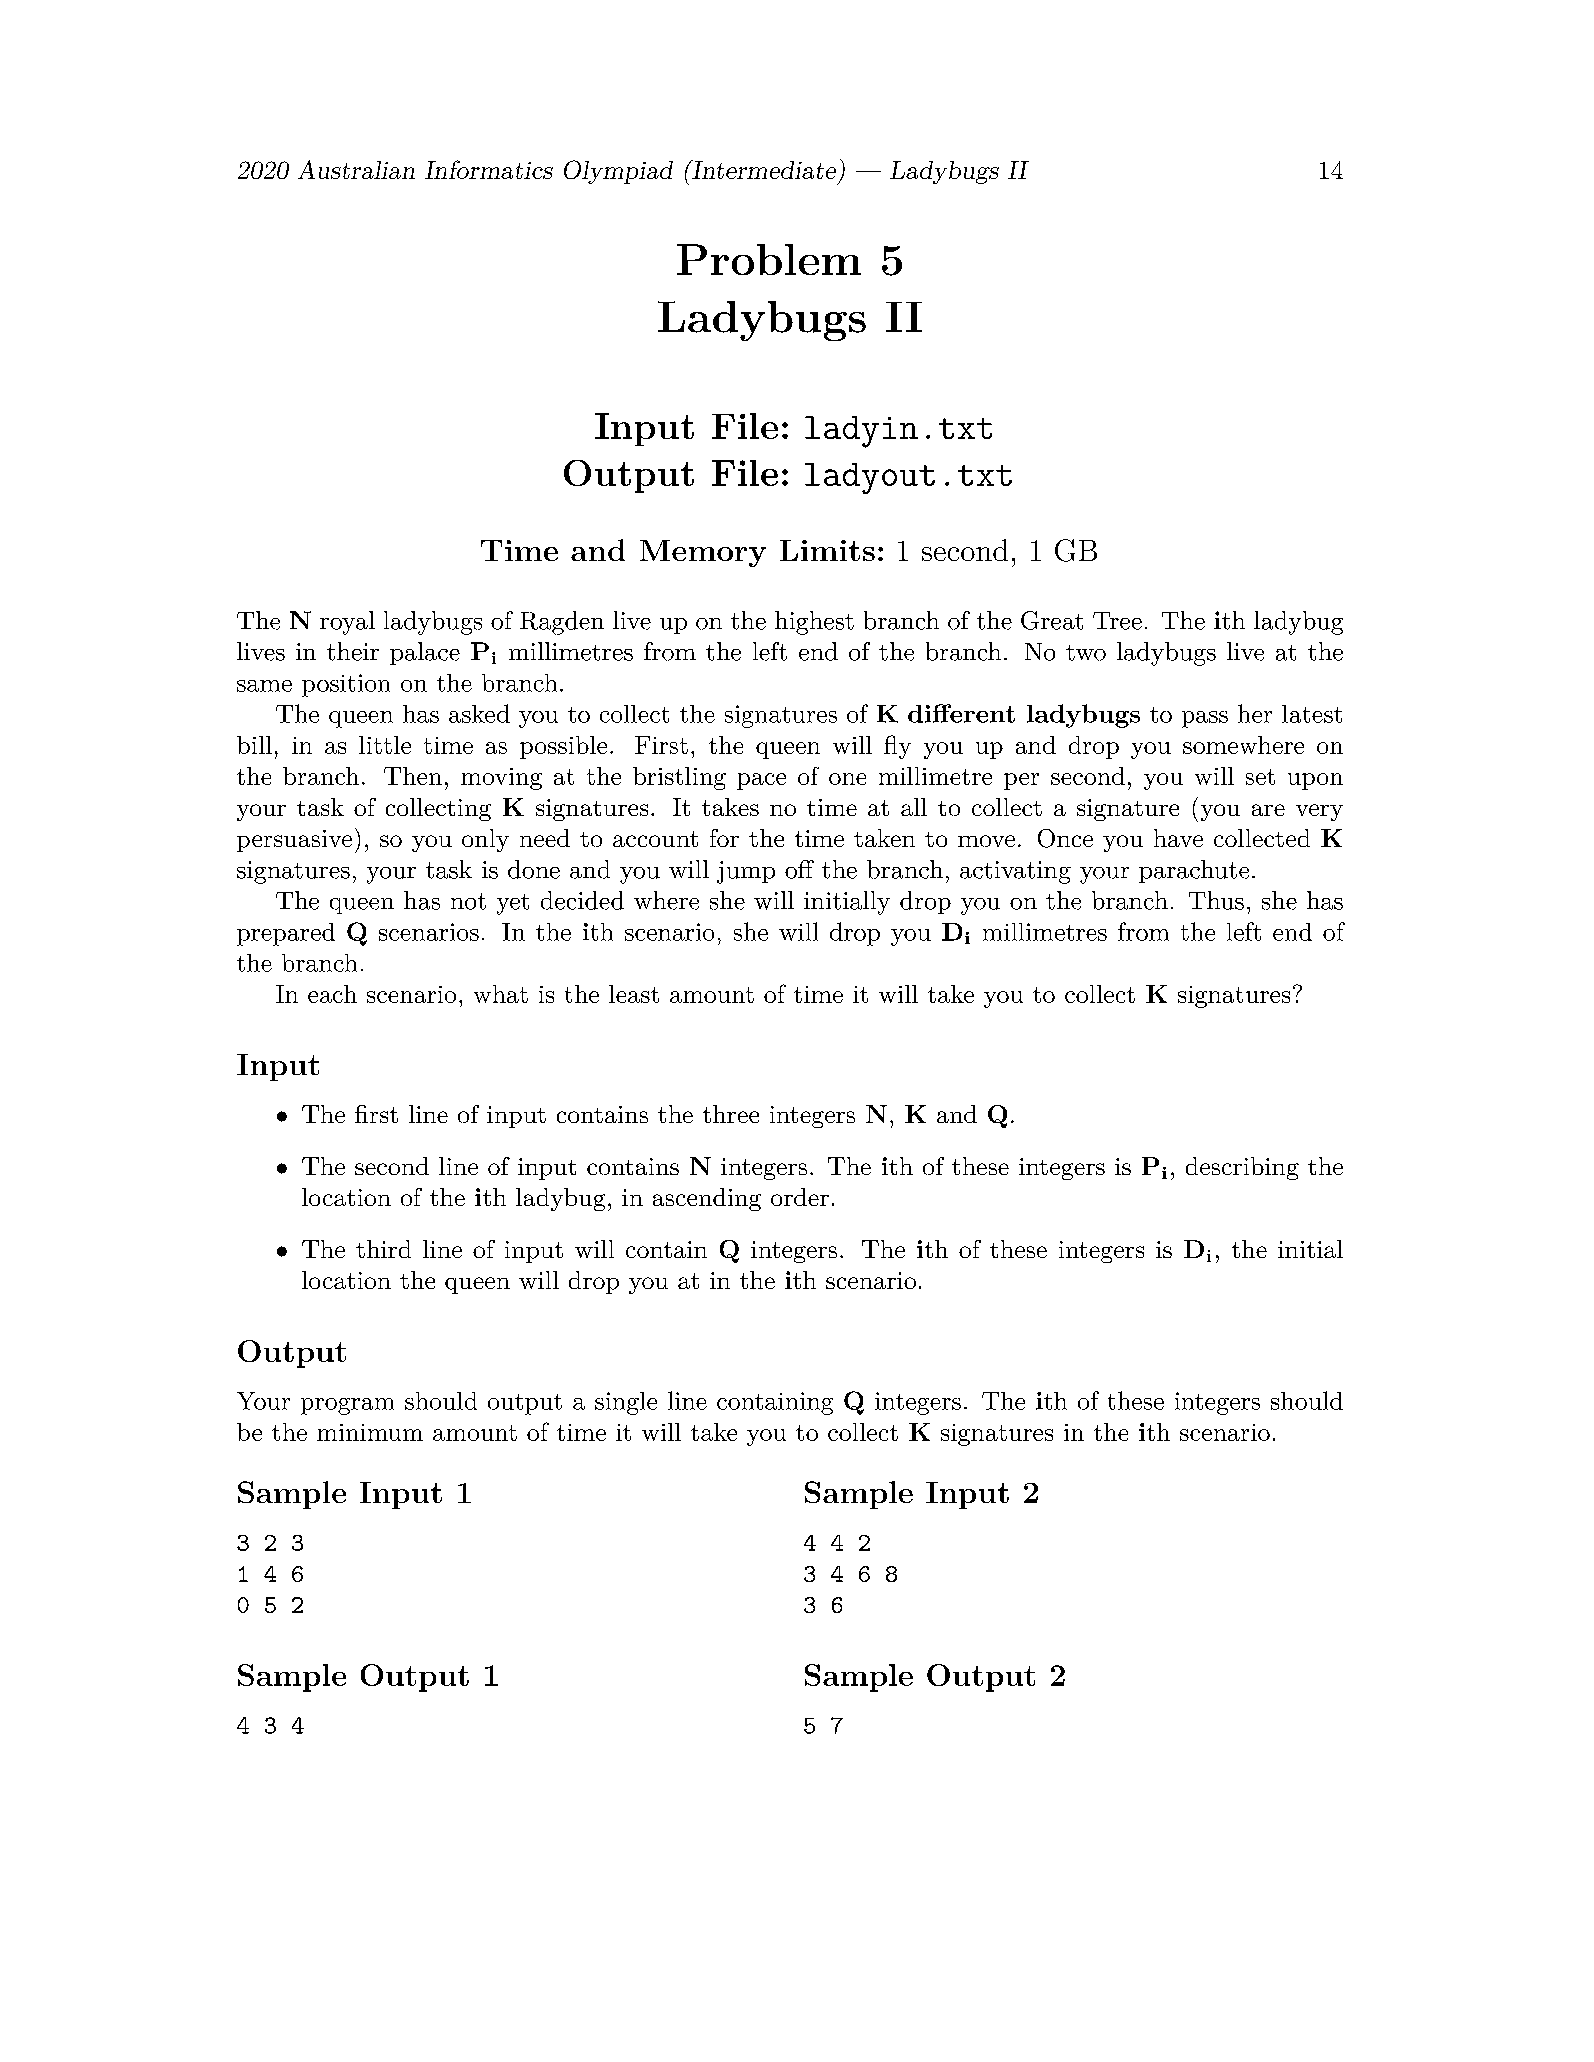 Image resolution: width=1594 pixels, height=2062 pixels. I want to click on single, so click(626, 1403).
